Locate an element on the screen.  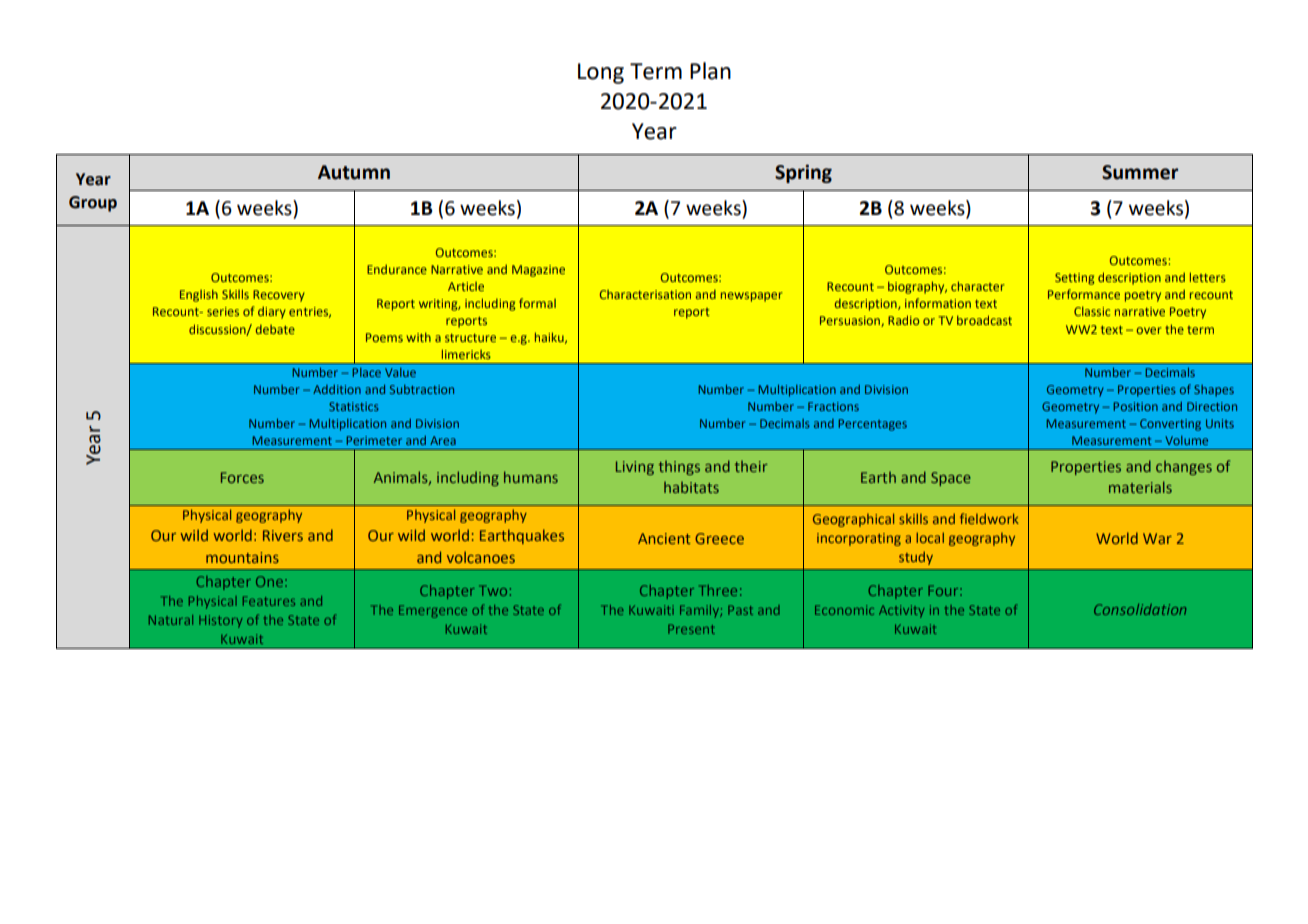
Summer is located at coordinates (1140, 172).
